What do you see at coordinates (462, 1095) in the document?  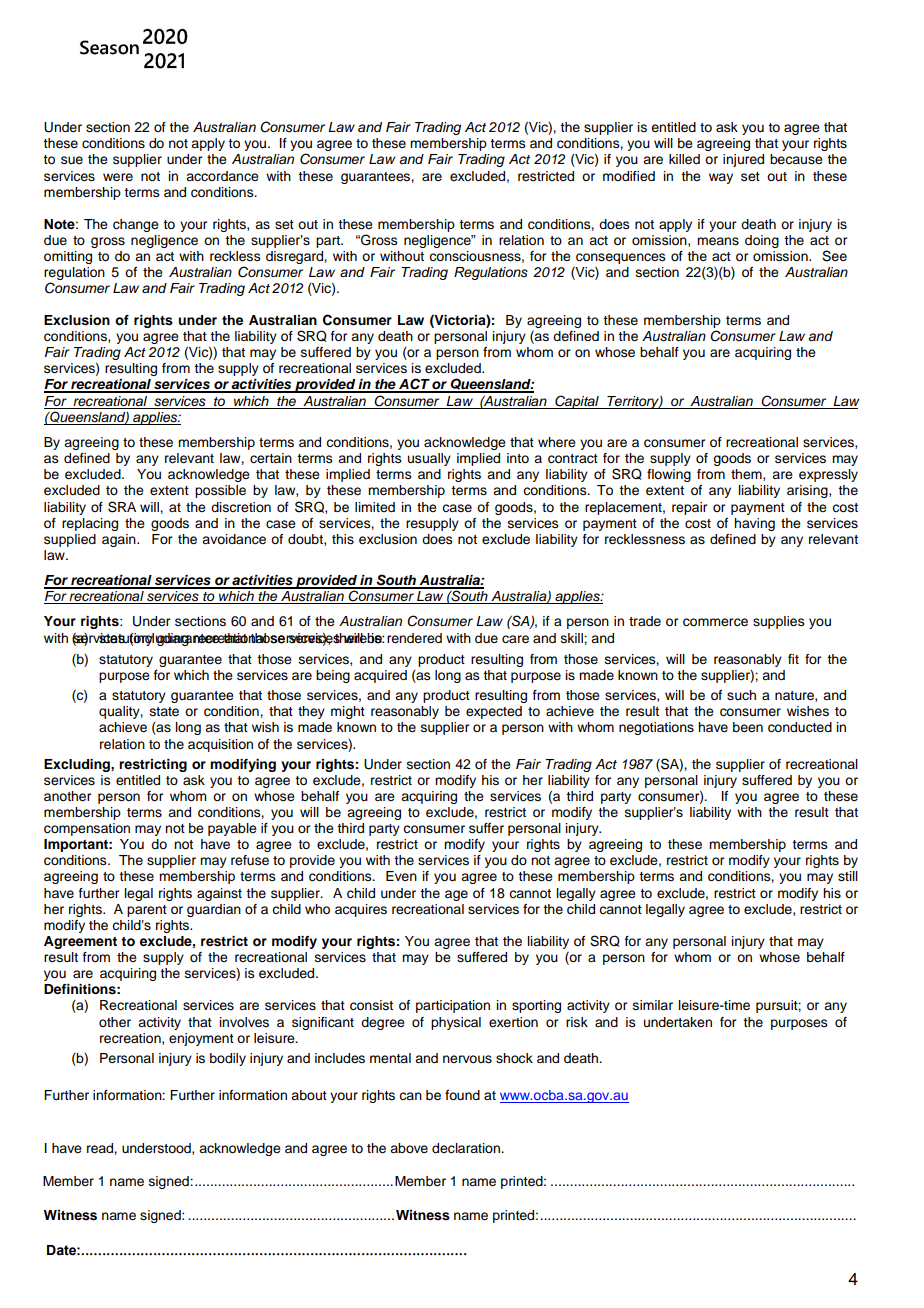 I see `found` at bounding box center [462, 1095].
